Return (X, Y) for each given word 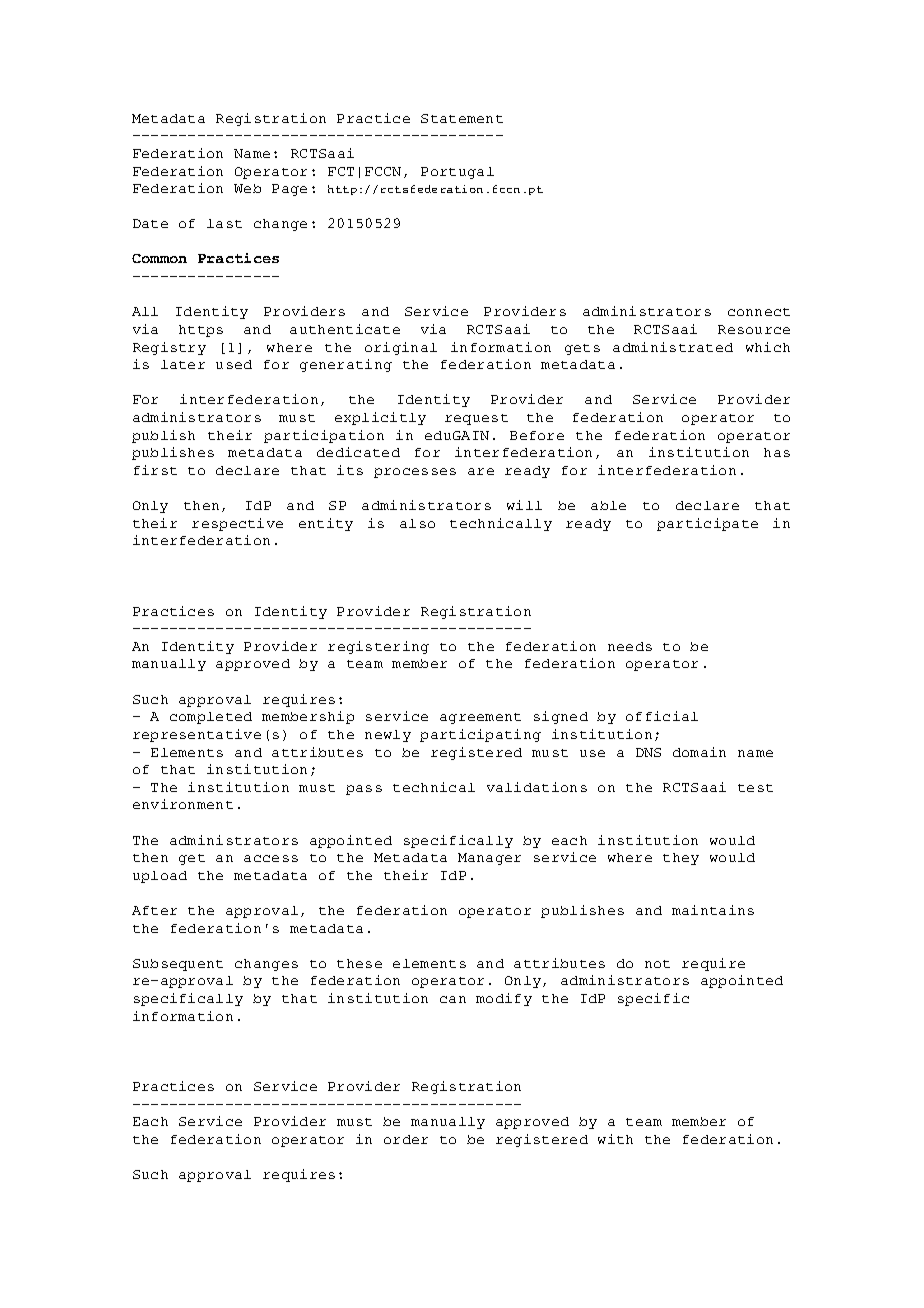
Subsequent (178, 965)
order (406, 1139)
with (615, 1139)
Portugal (457, 173)
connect (759, 312)
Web (247, 188)
